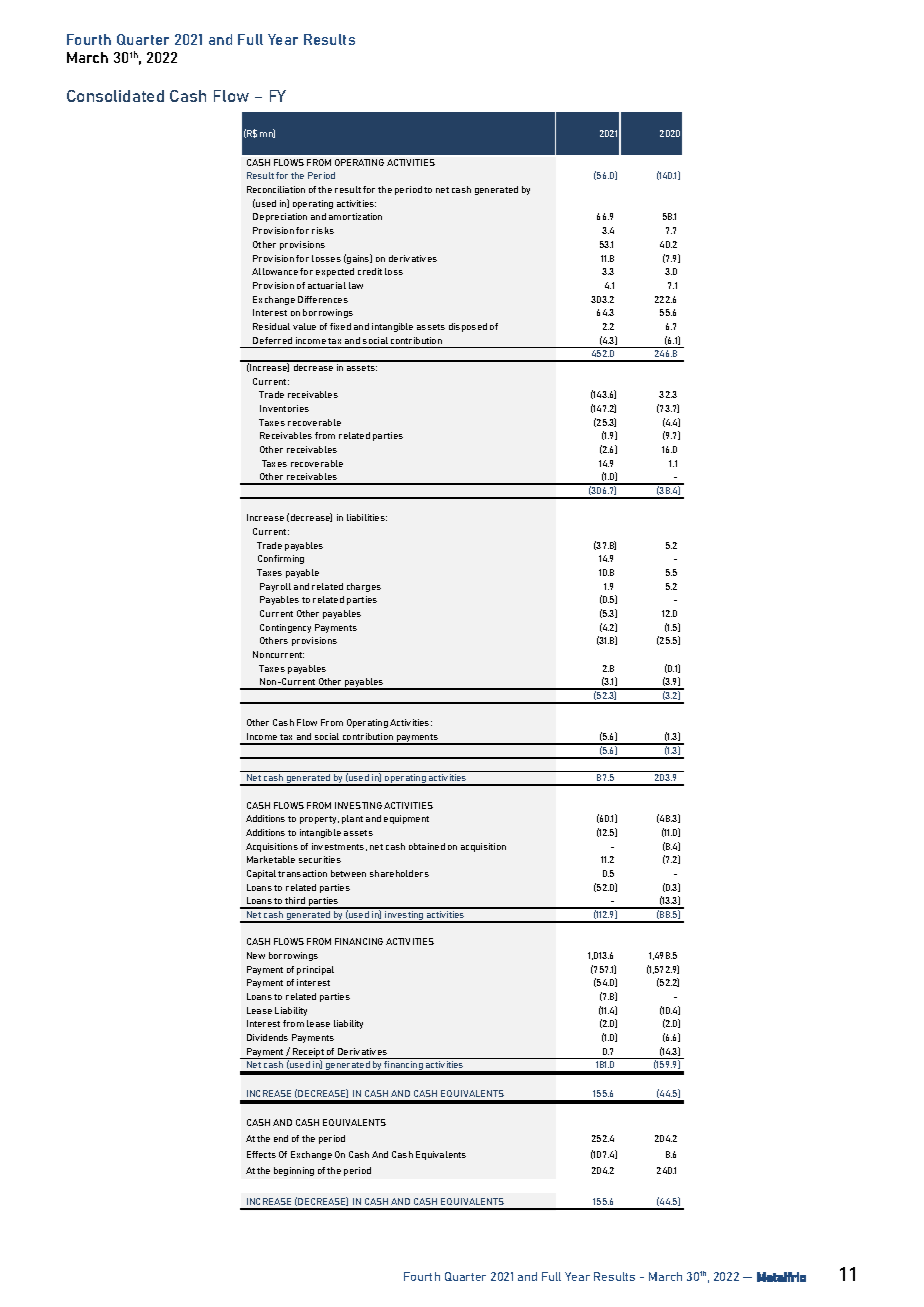  I want to click on amortization, so click(355, 216).
